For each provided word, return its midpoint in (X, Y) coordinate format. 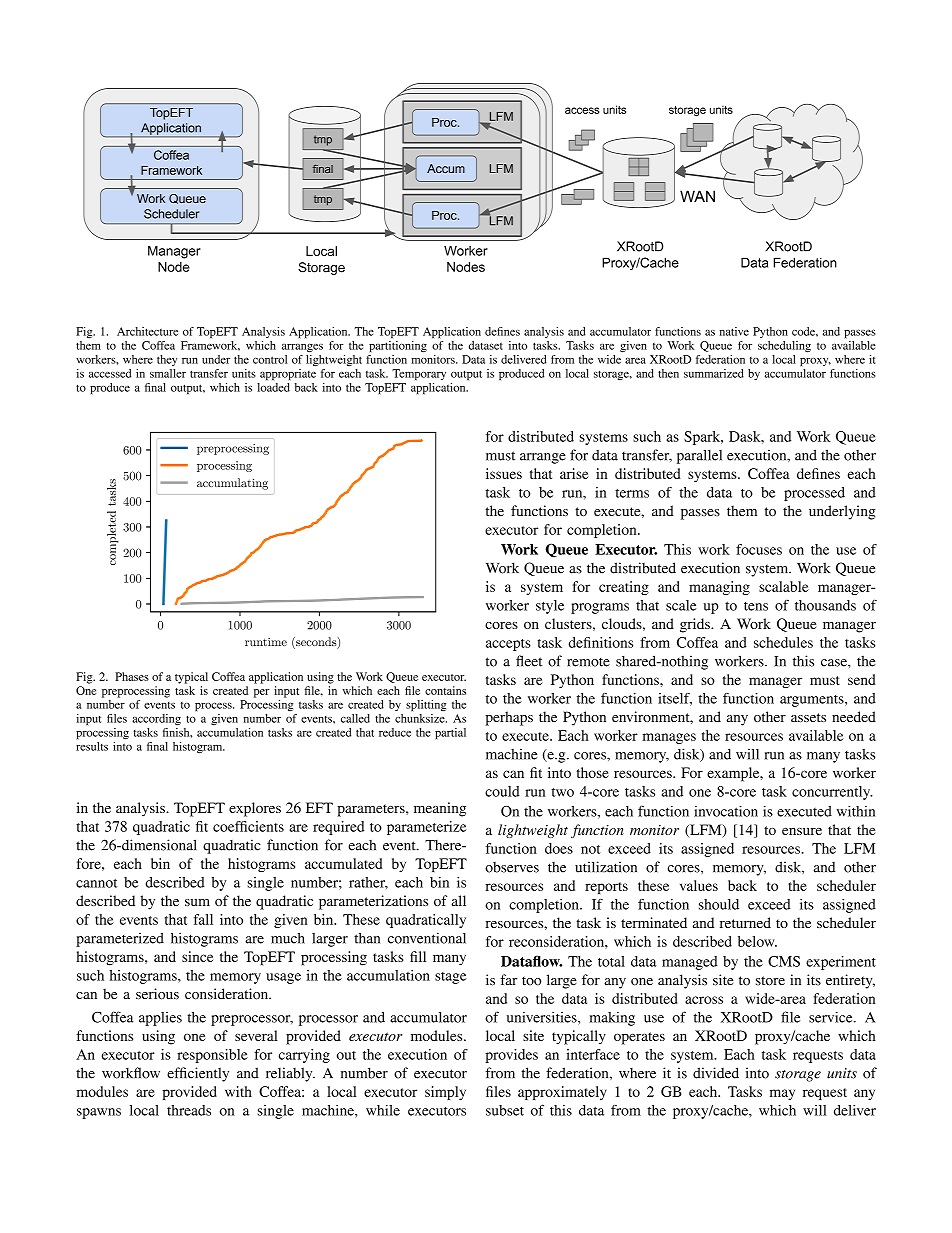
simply (445, 1093)
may (782, 1094)
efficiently (198, 1074)
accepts (508, 645)
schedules (783, 642)
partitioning (398, 347)
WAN (697, 196)
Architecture (147, 331)
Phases (132, 676)
